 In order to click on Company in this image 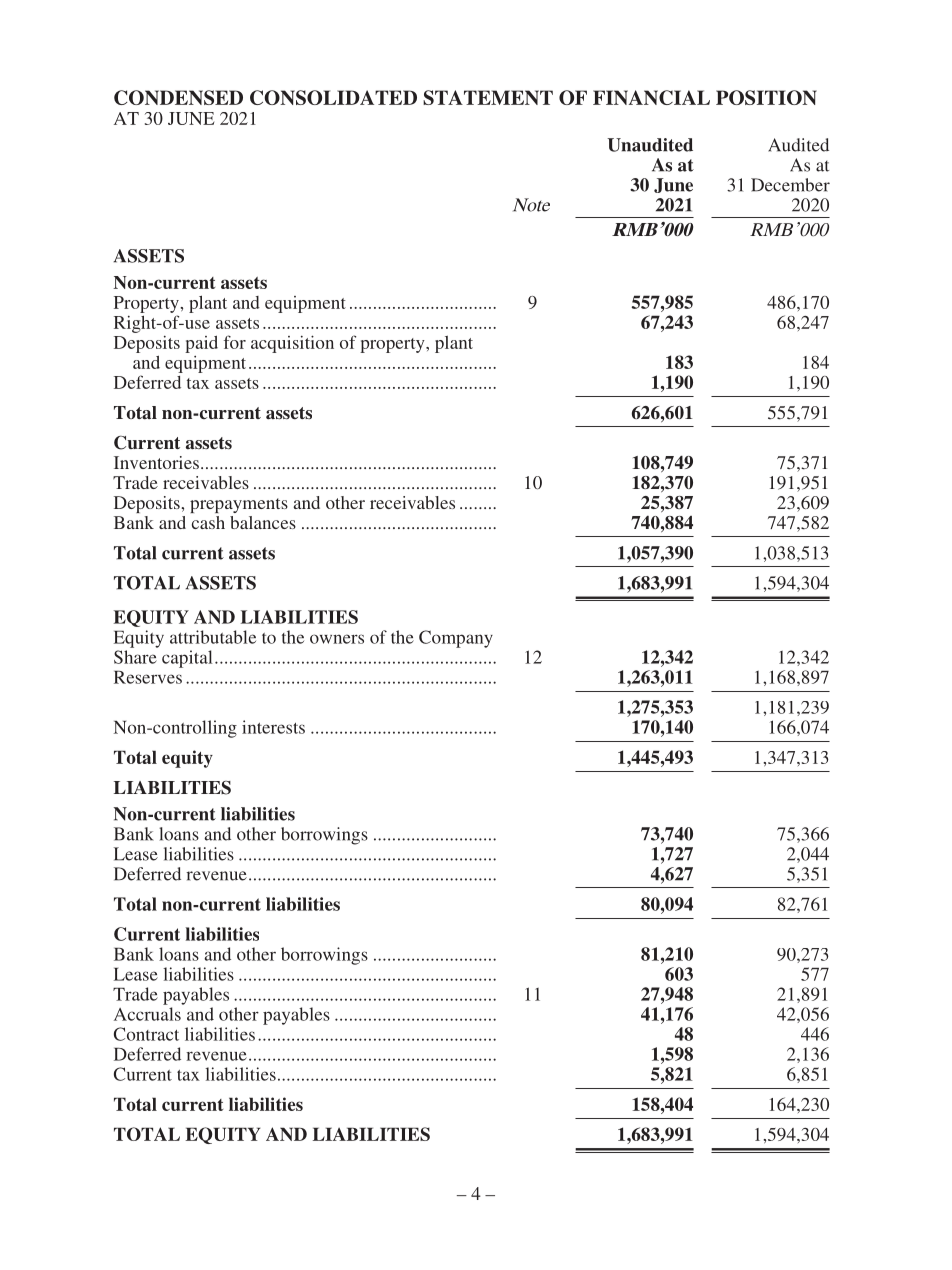, I will do `click(456, 639)`.
